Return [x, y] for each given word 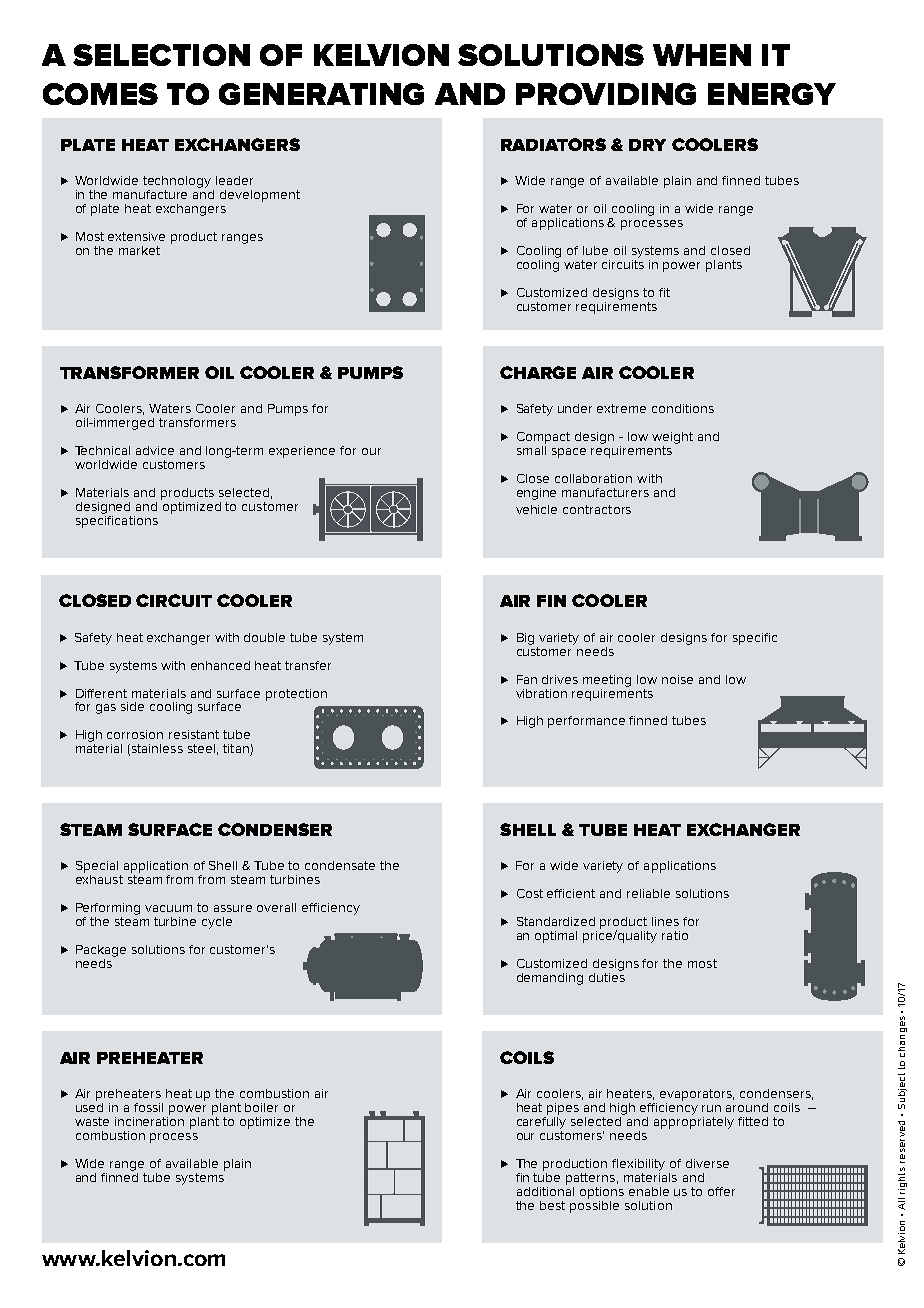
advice [155, 450]
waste [92, 1121]
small [531, 449]
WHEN [702, 55]
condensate [340, 865]
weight [672, 438]
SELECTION [161, 55]
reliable [648, 893]
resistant [194, 734]
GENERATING [321, 94]
